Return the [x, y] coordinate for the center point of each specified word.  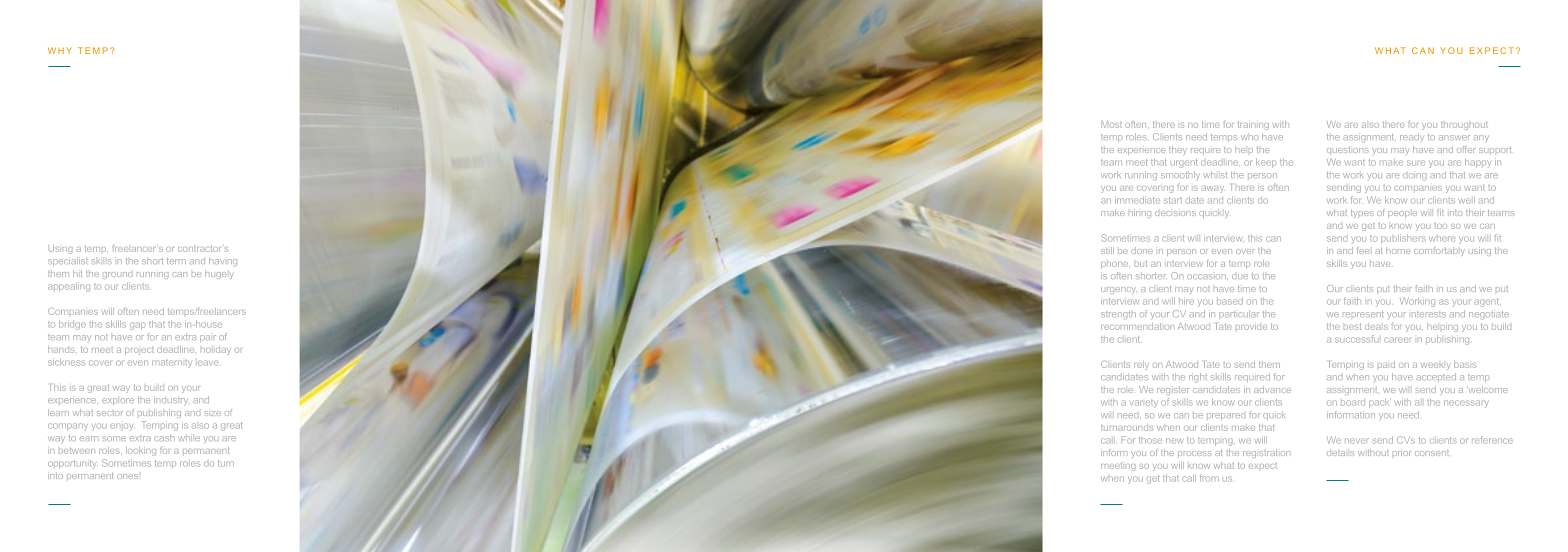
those [1150, 440]
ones [127, 476]
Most [1111, 124]
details [1340, 453]
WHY [60, 50]
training [1253, 125]
